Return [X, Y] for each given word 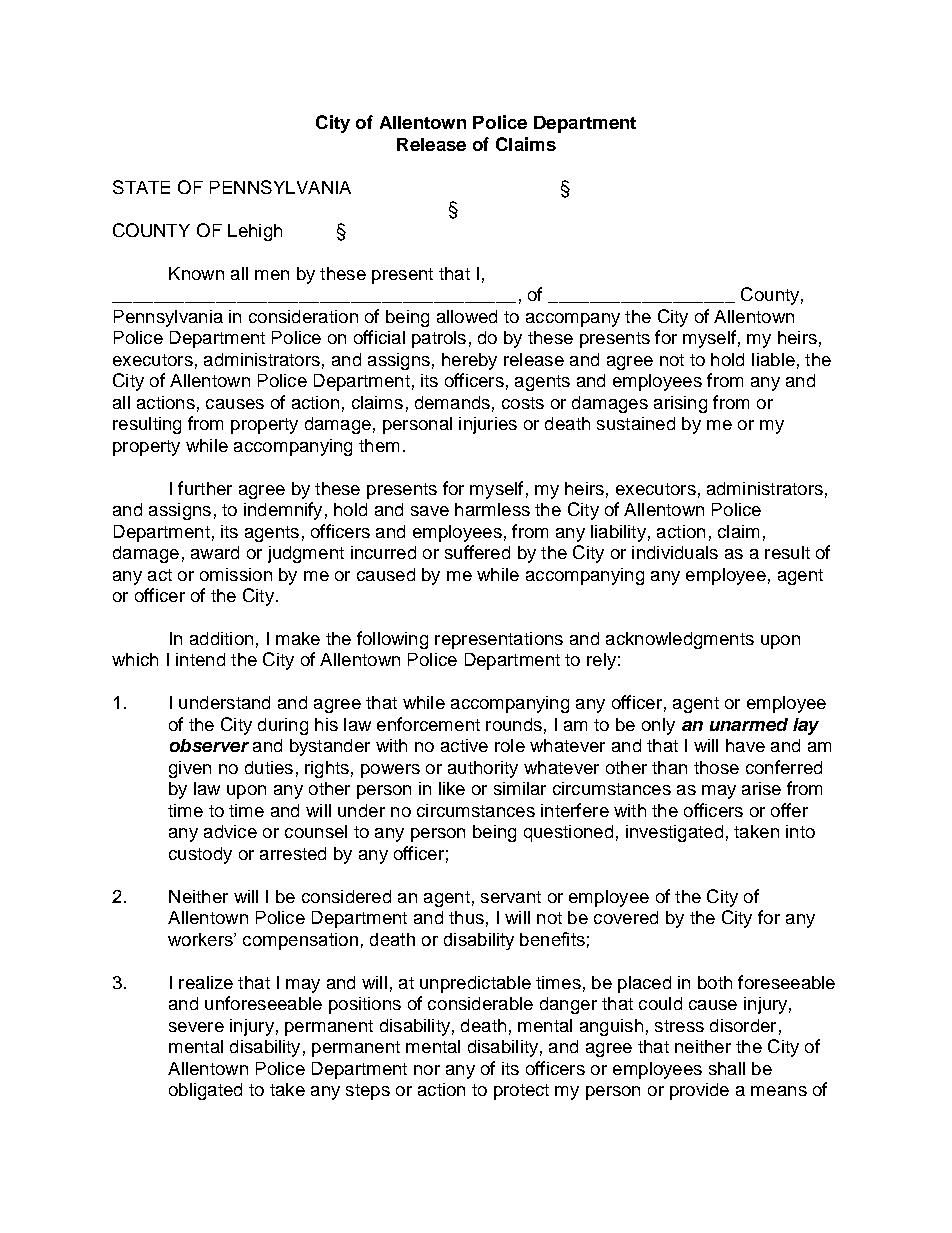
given [190, 769]
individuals [675, 552]
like [452, 788]
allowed [467, 316]
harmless [492, 509]
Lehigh [255, 232]
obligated [205, 1091]
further [205, 488]
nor [427, 1070]
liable [773, 359]
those [716, 767]
